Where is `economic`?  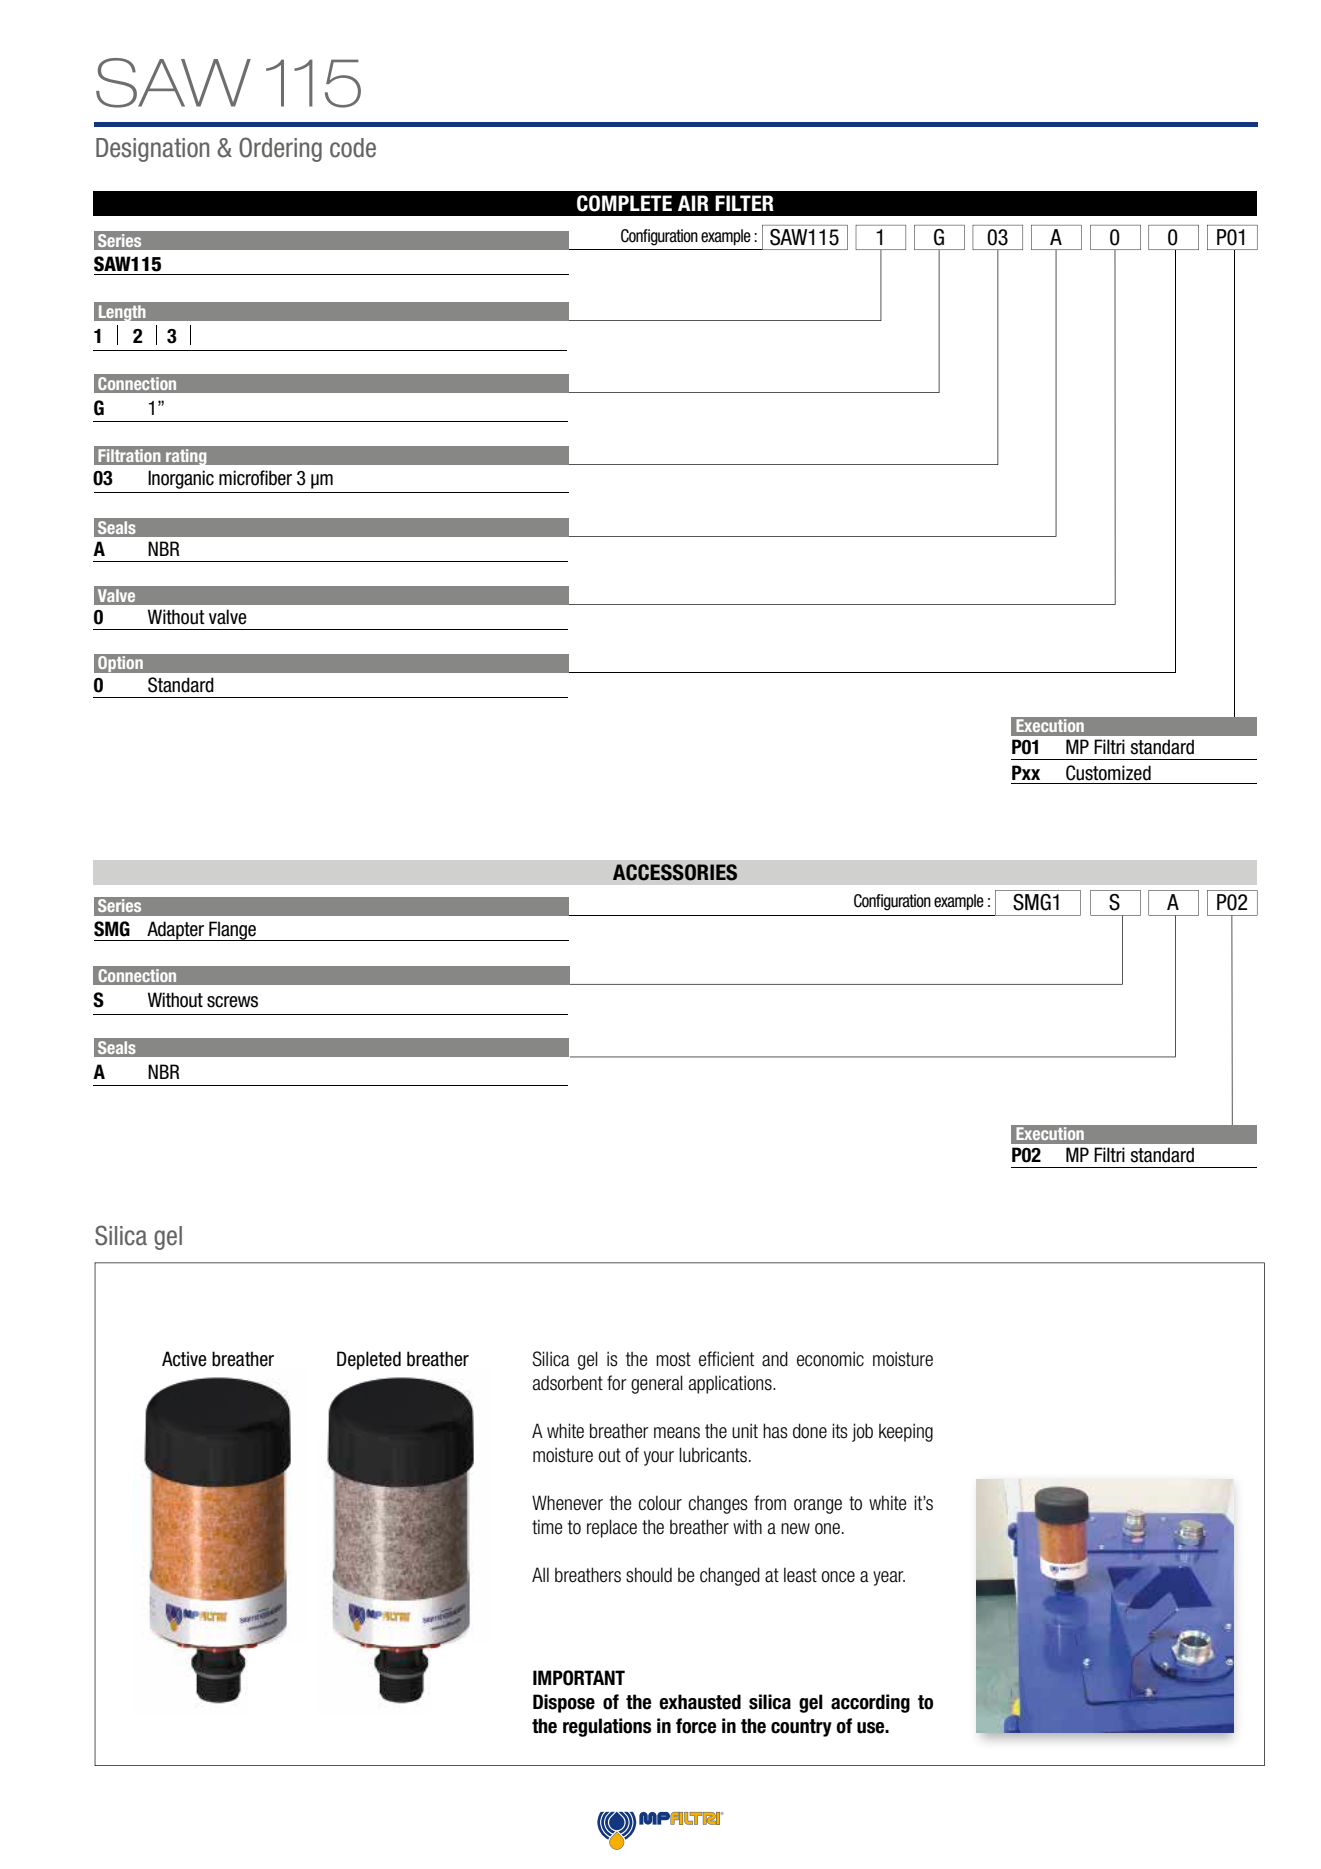 economic is located at coordinates (830, 1359).
